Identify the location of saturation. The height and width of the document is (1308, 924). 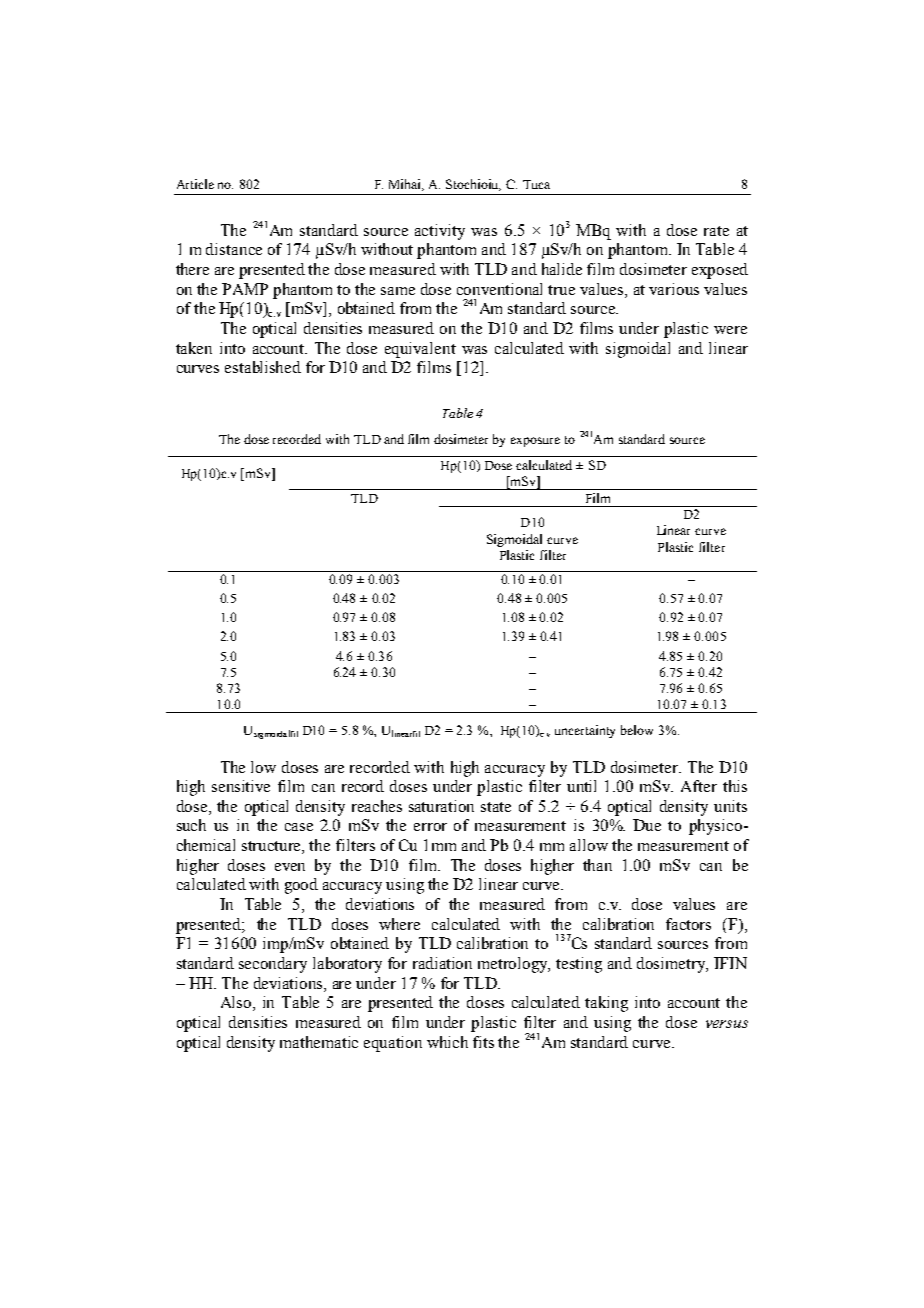
(441, 806).
